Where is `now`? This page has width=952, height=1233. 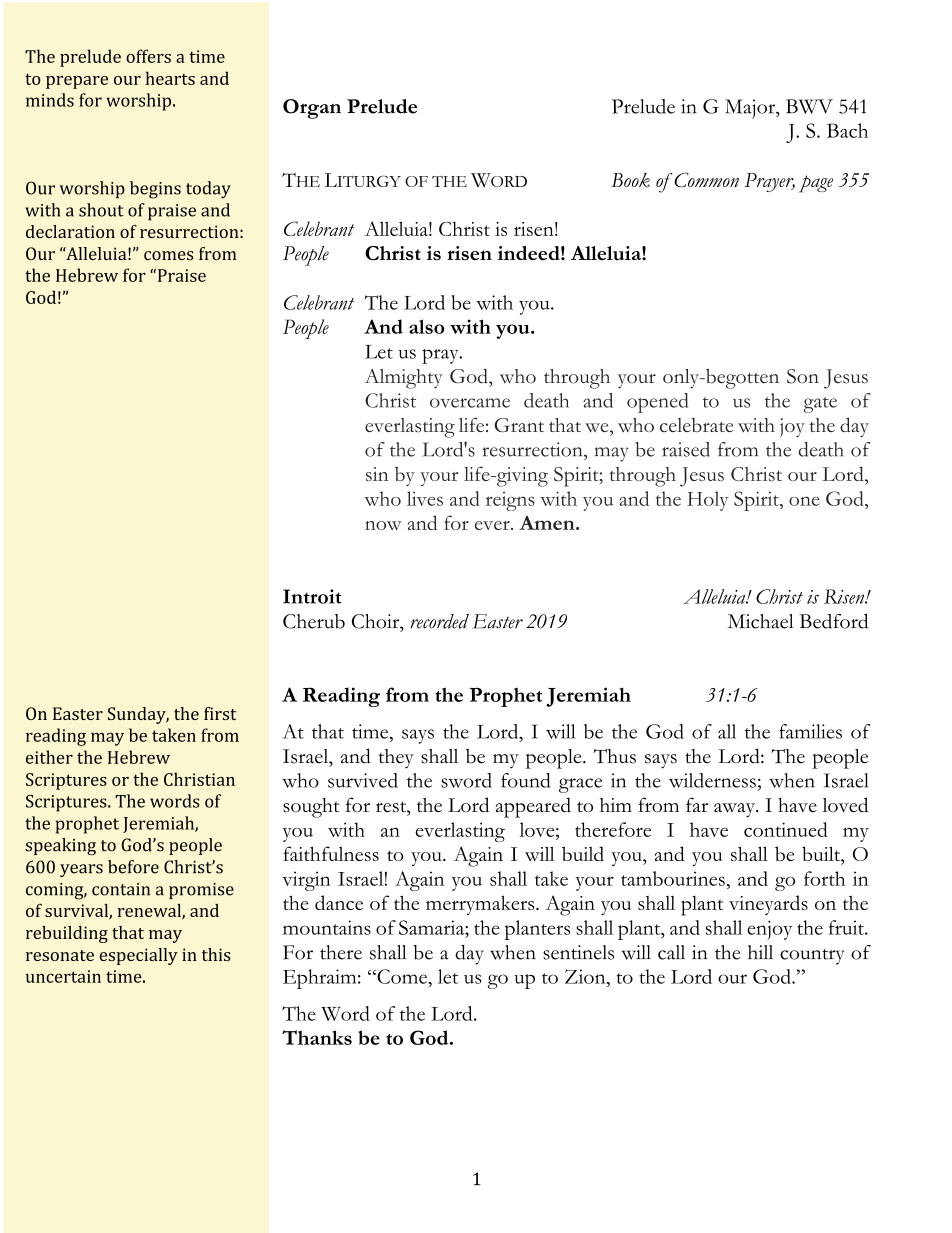
now is located at coordinates (383, 525).
